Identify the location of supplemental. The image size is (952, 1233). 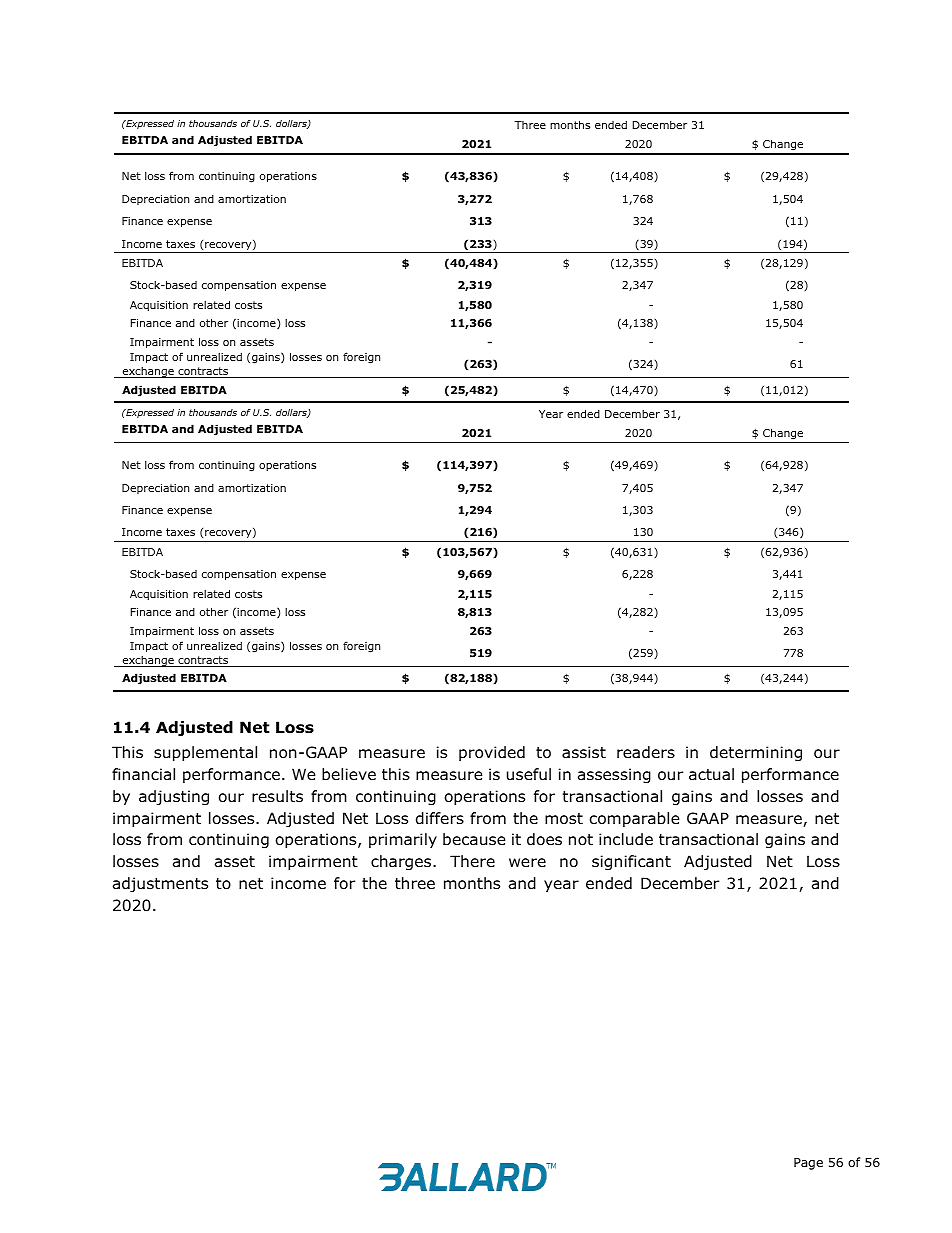
(205, 753).
